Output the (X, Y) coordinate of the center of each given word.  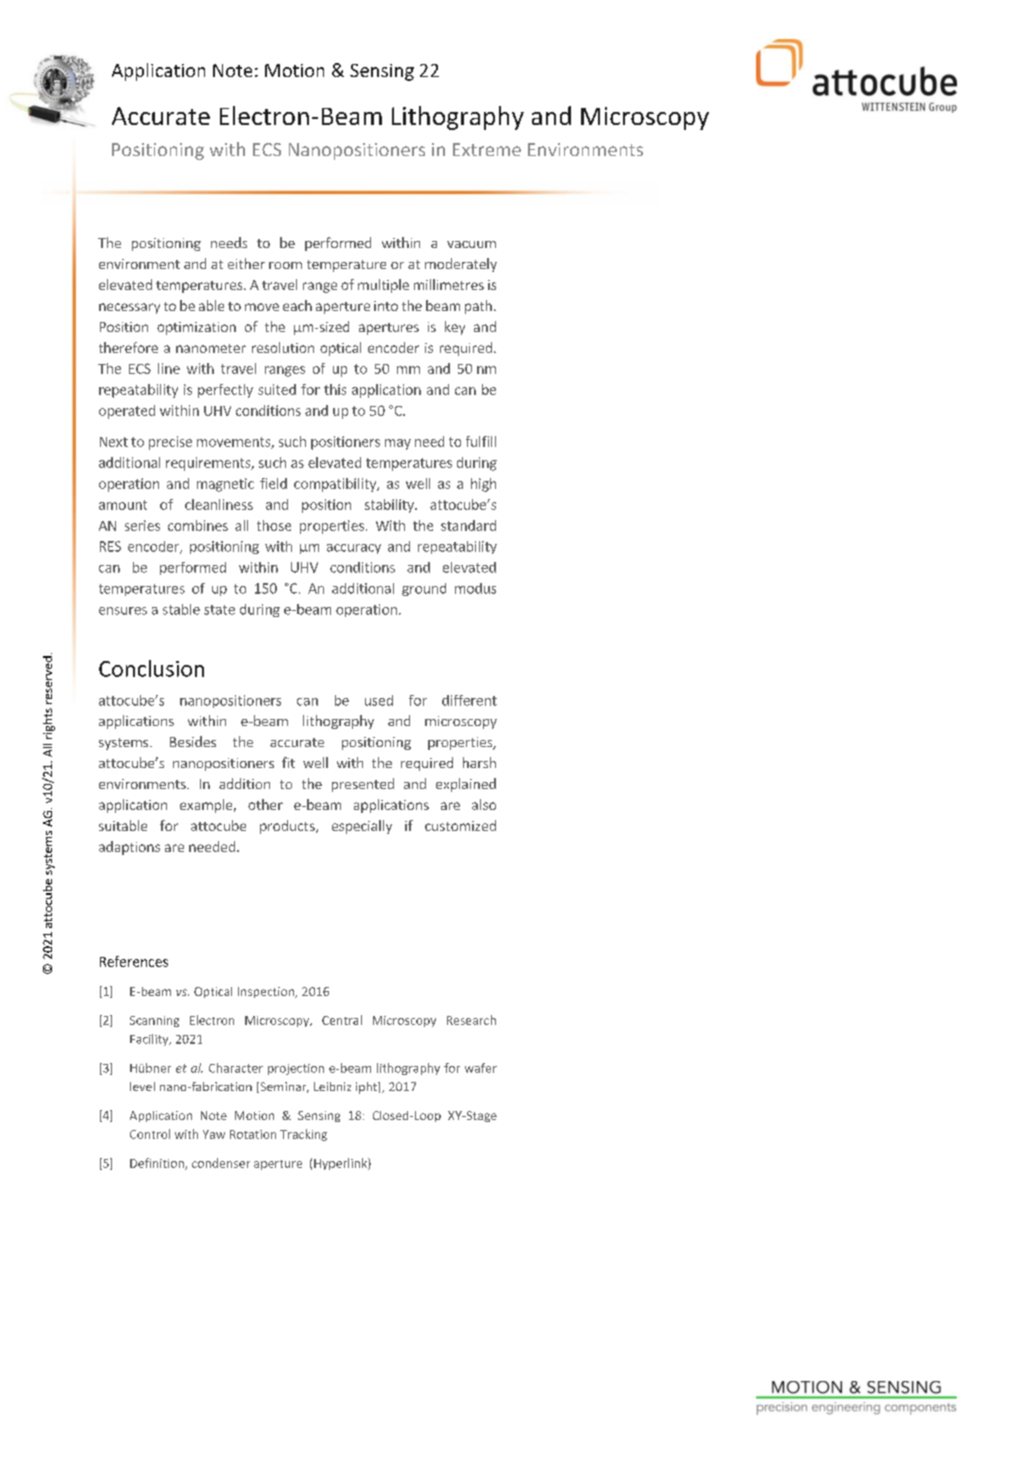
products (288, 827)
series (142, 525)
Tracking (303, 1135)
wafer (481, 1068)
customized (460, 825)
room (285, 265)
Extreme (487, 149)
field (273, 483)
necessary (129, 308)
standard (468, 525)
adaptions (129, 848)
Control (150, 1134)
